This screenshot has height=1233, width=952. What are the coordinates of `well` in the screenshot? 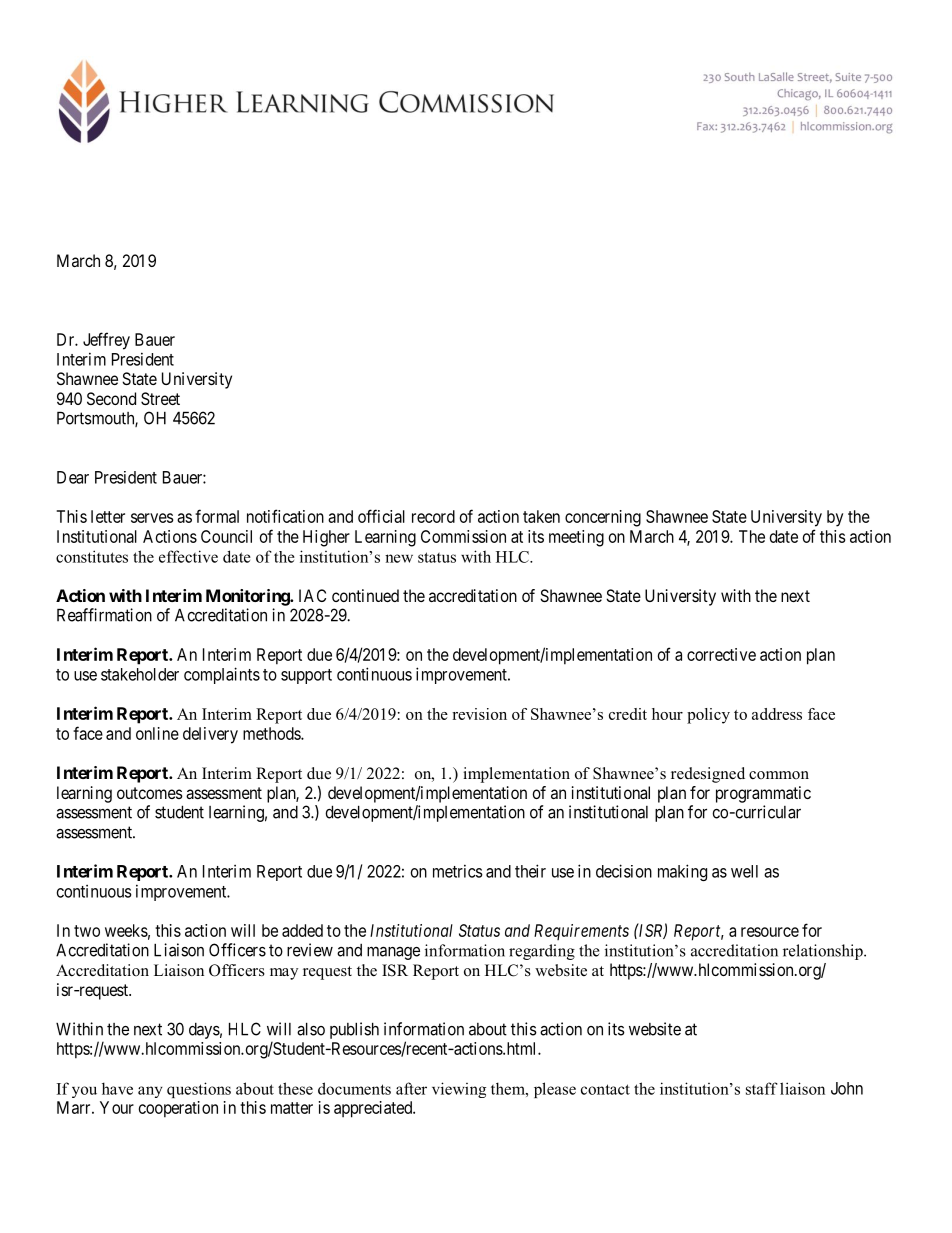 It's located at (744, 871).
